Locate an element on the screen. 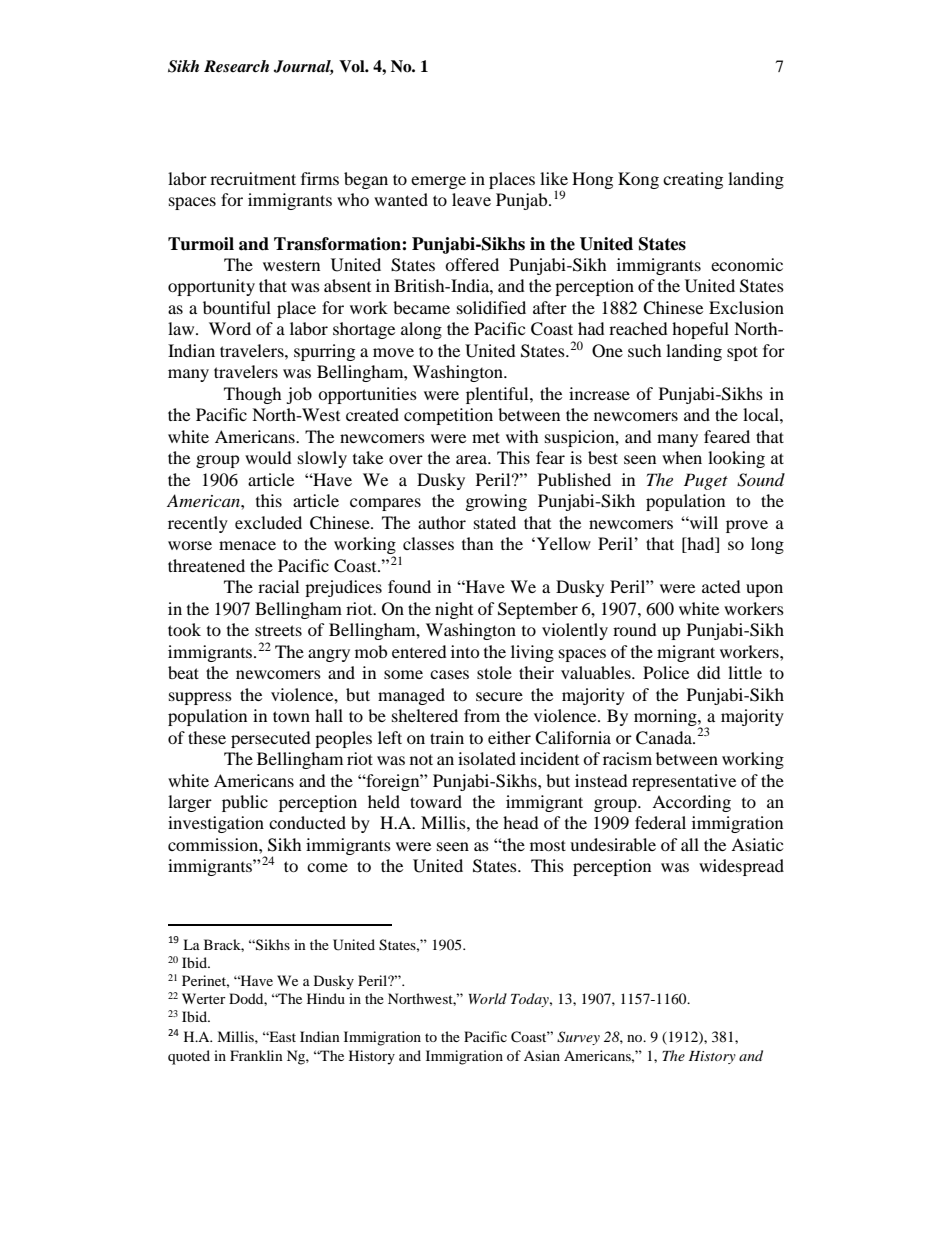  emerge is located at coordinates (438, 182).
